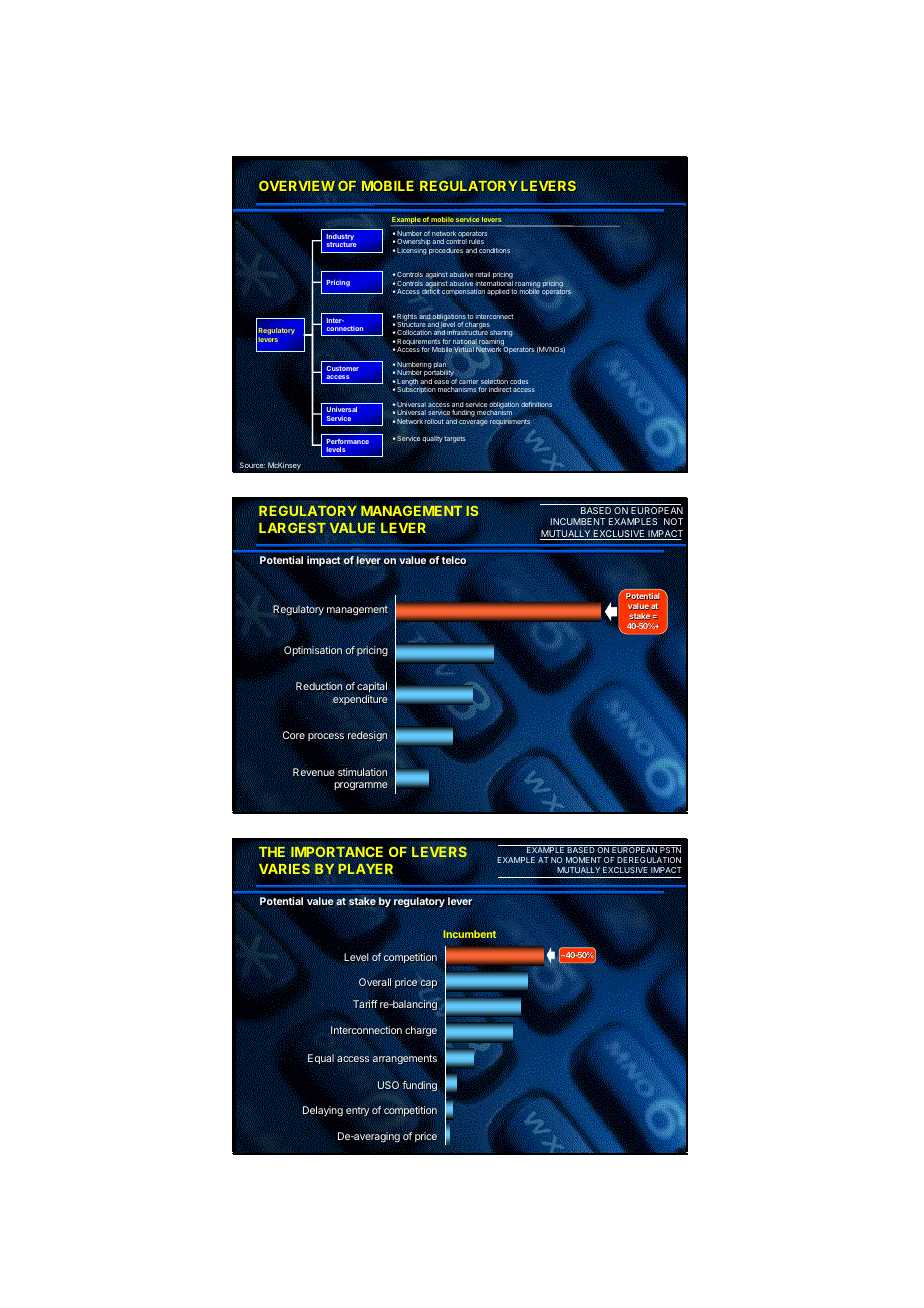 The height and width of the screenshot is (1308, 924). What do you see at coordinates (673, 521) in the screenshot?
I see `NOT` at bounding box center [673, 521].
